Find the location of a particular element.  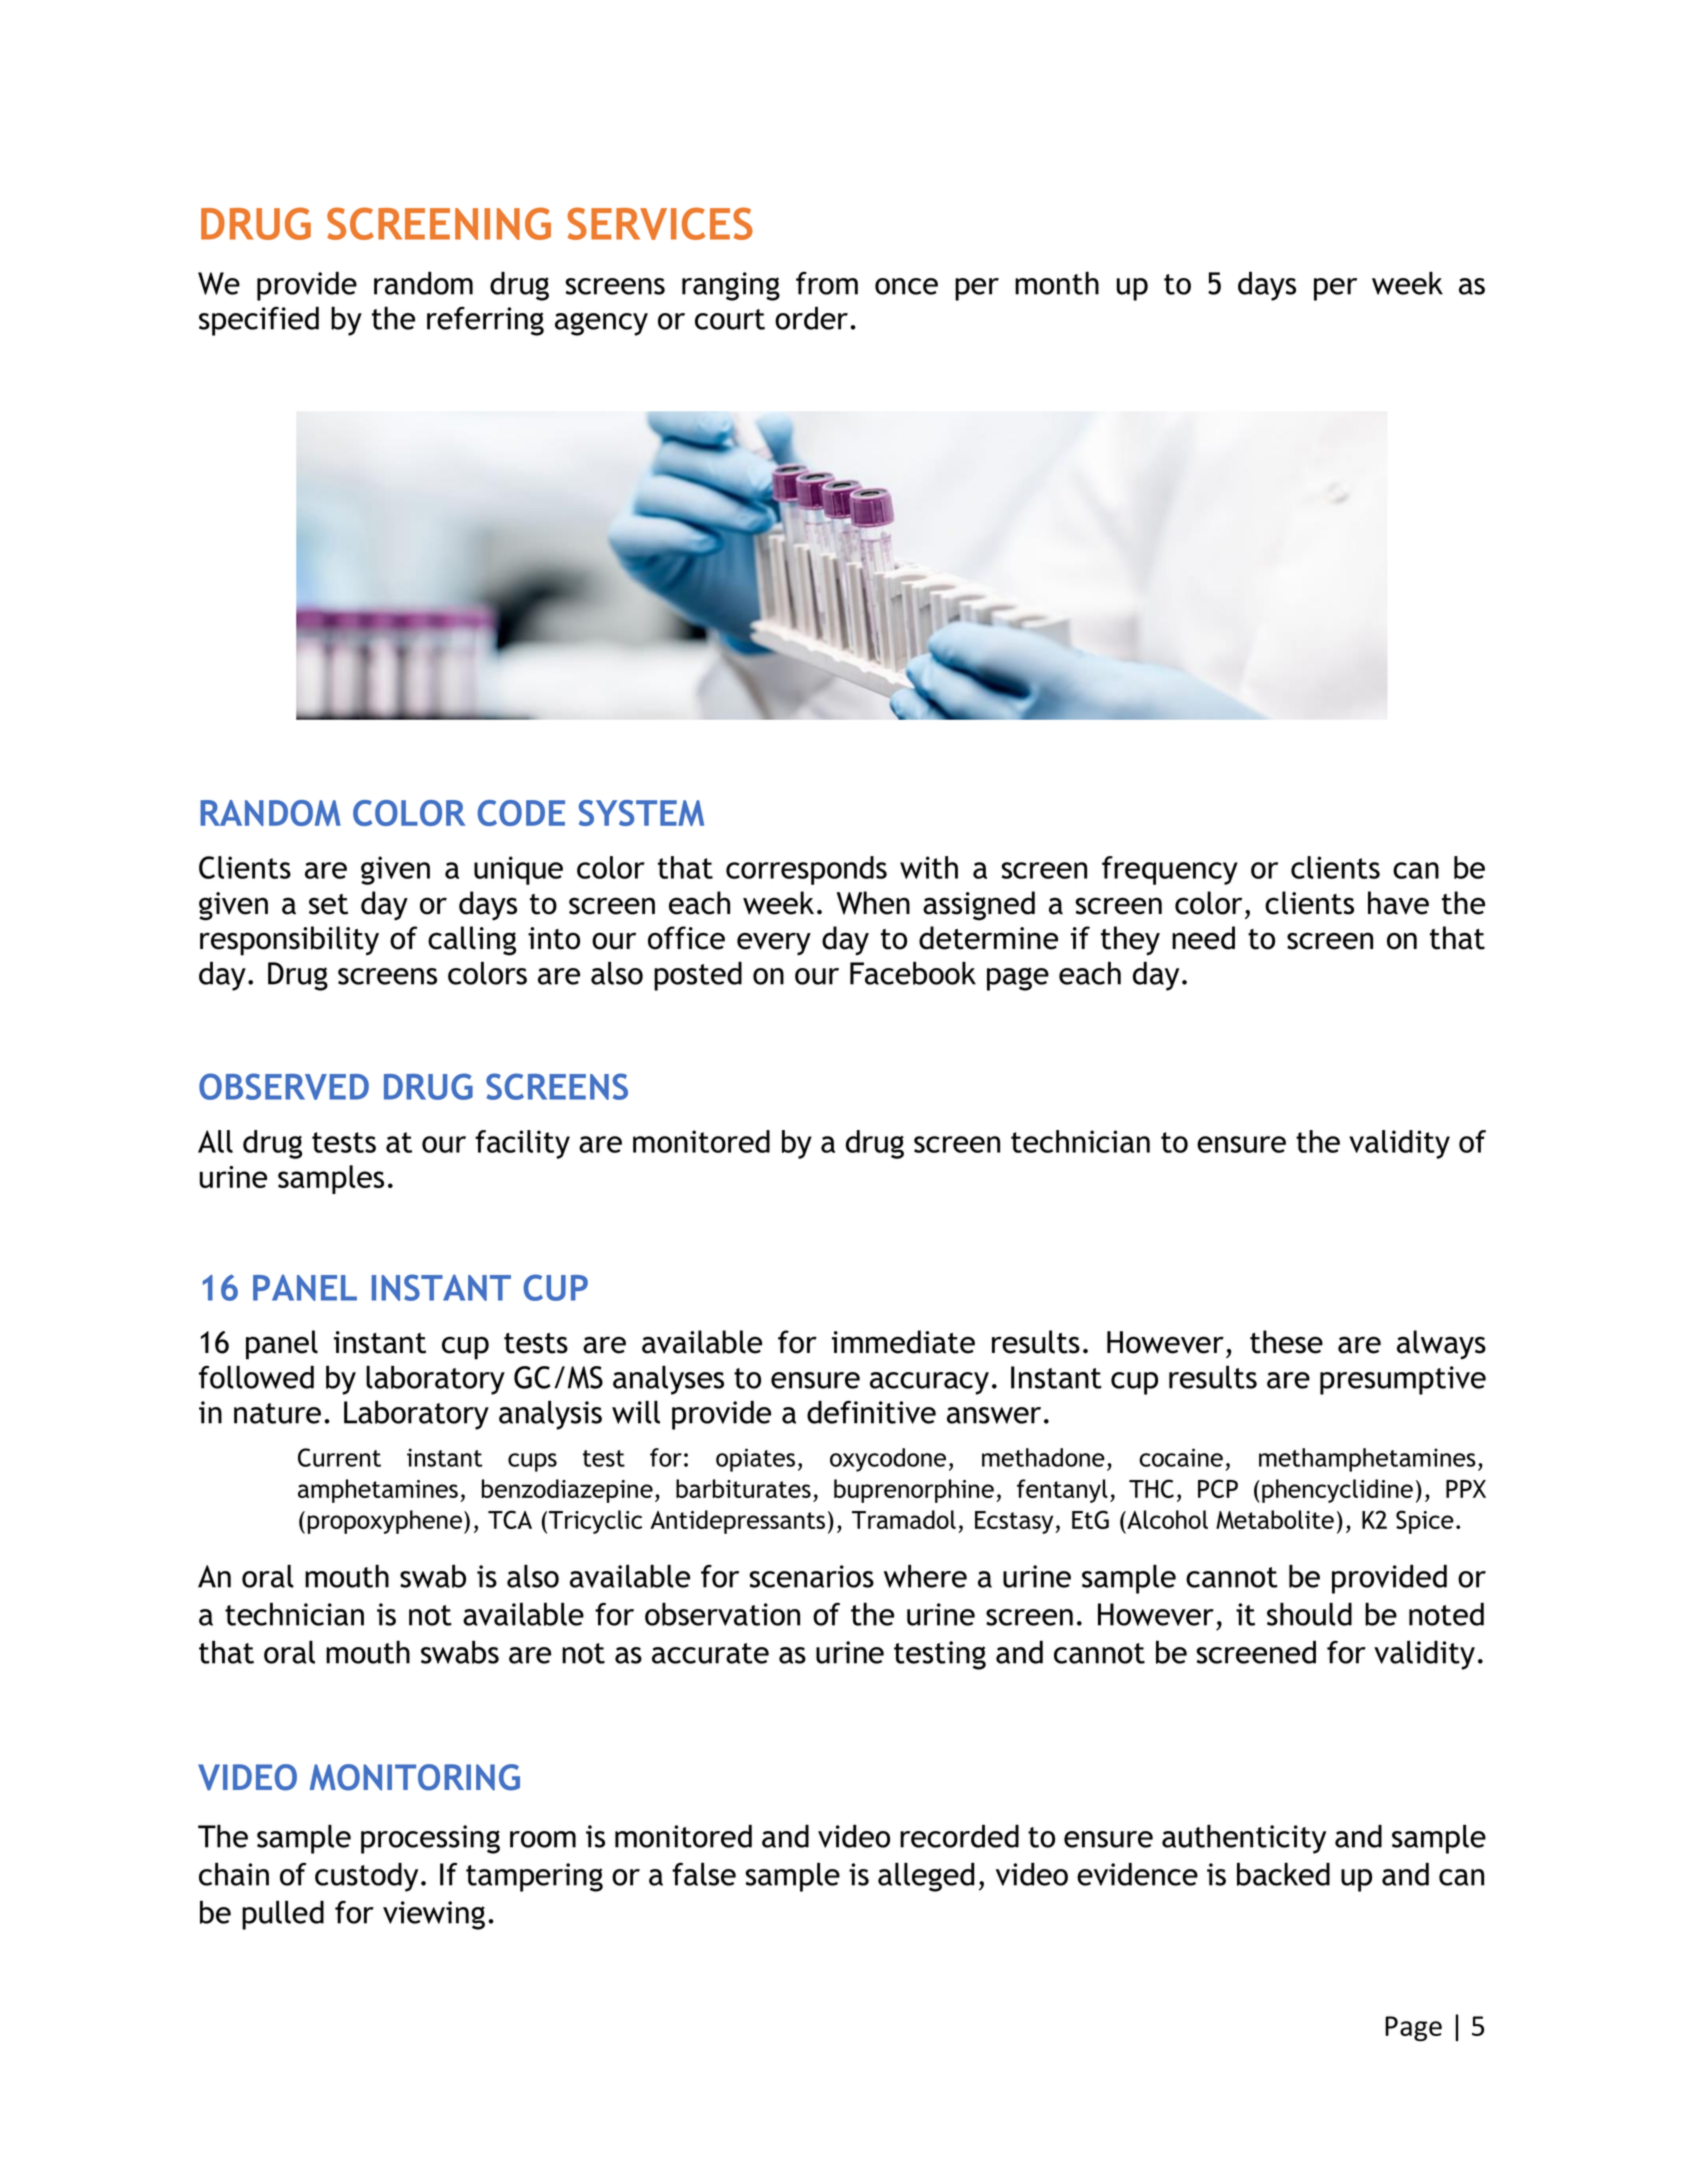

immediate is located at coordinates (903, 1342).
